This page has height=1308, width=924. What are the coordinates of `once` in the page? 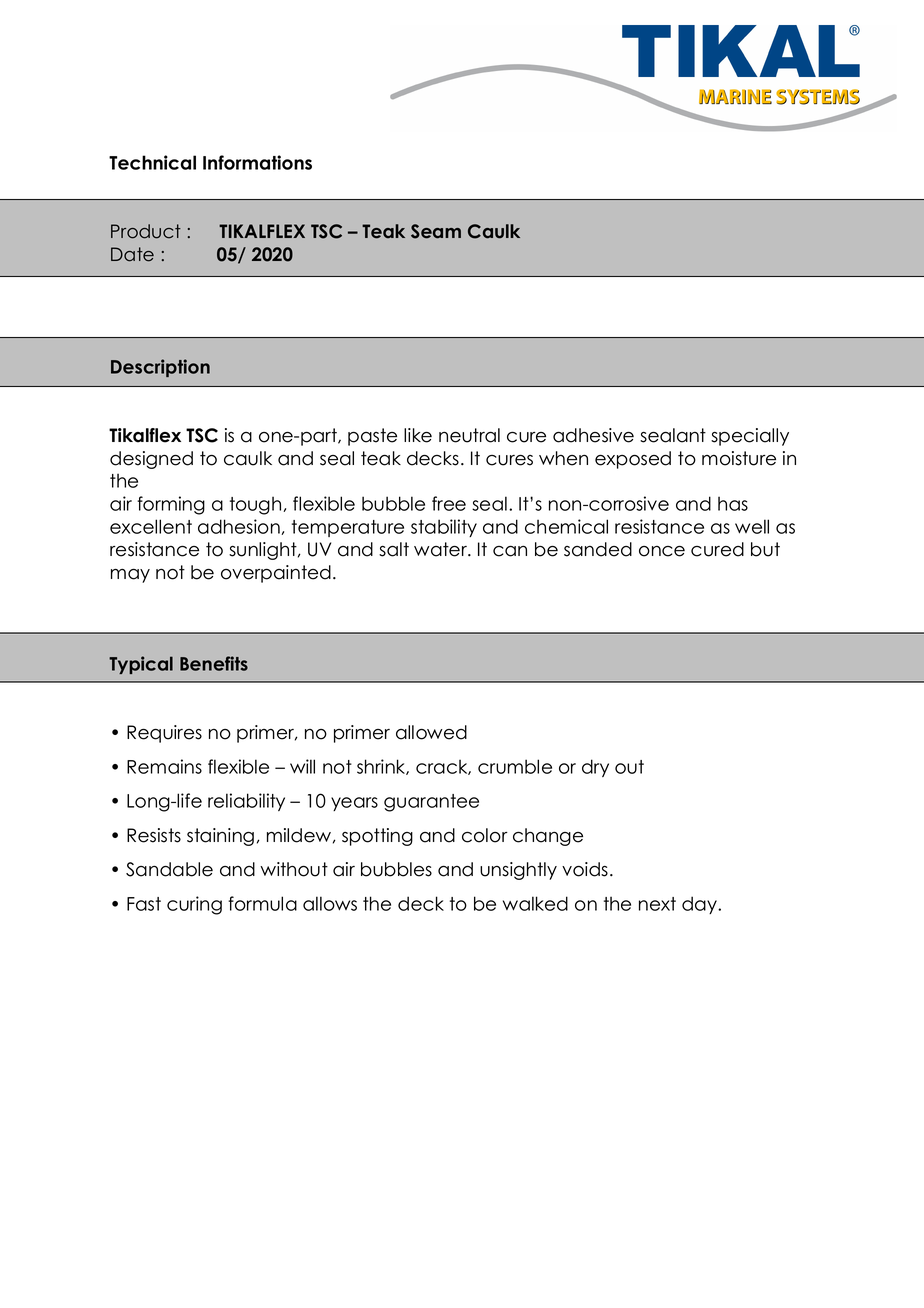 It's located at (662, 551).
